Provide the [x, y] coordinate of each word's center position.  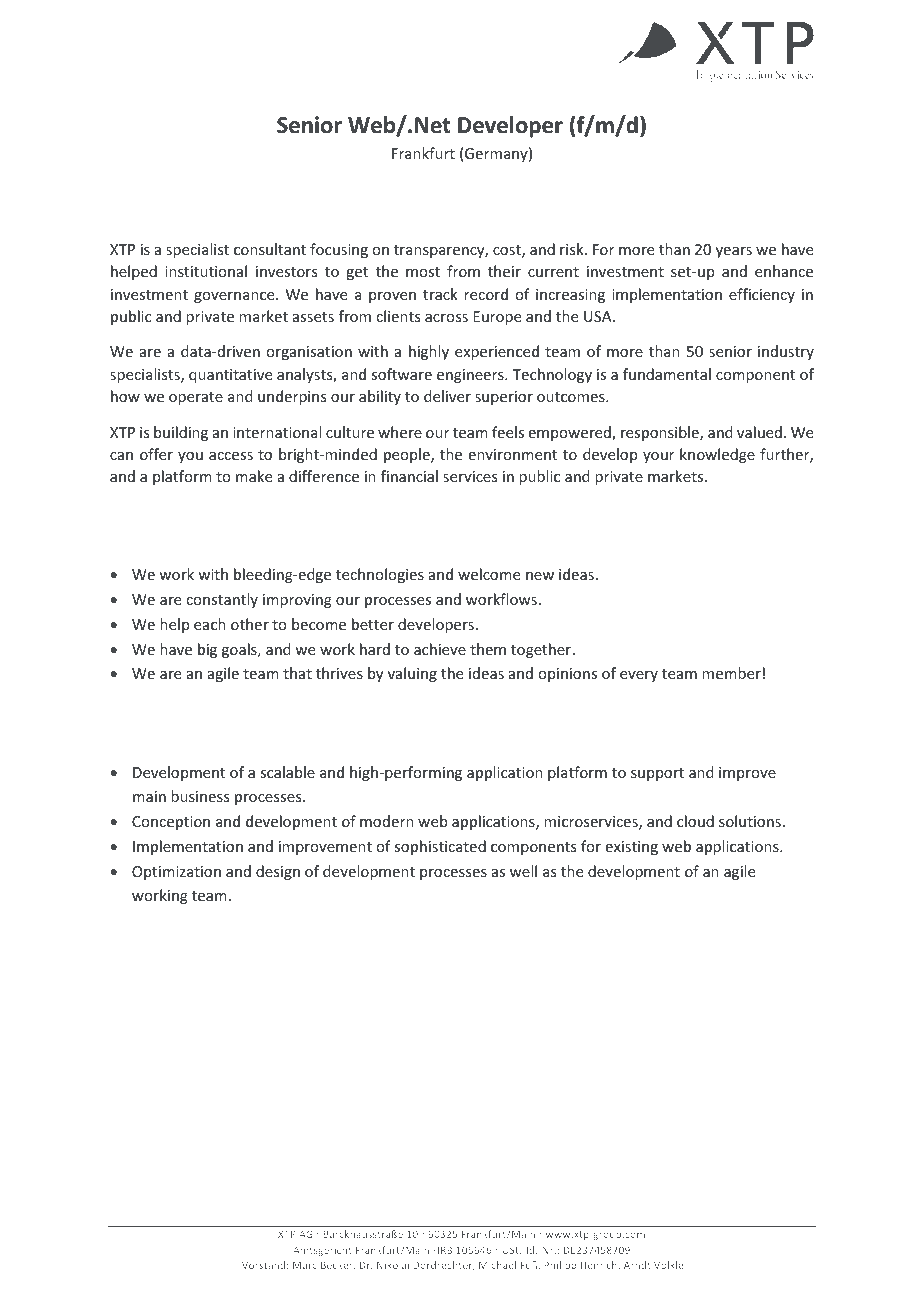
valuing [412, 674]
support [657, 774]
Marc [305, 1265]
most [423, 272]
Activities [211, 724]
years [734, 252]
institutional [206, 271]
